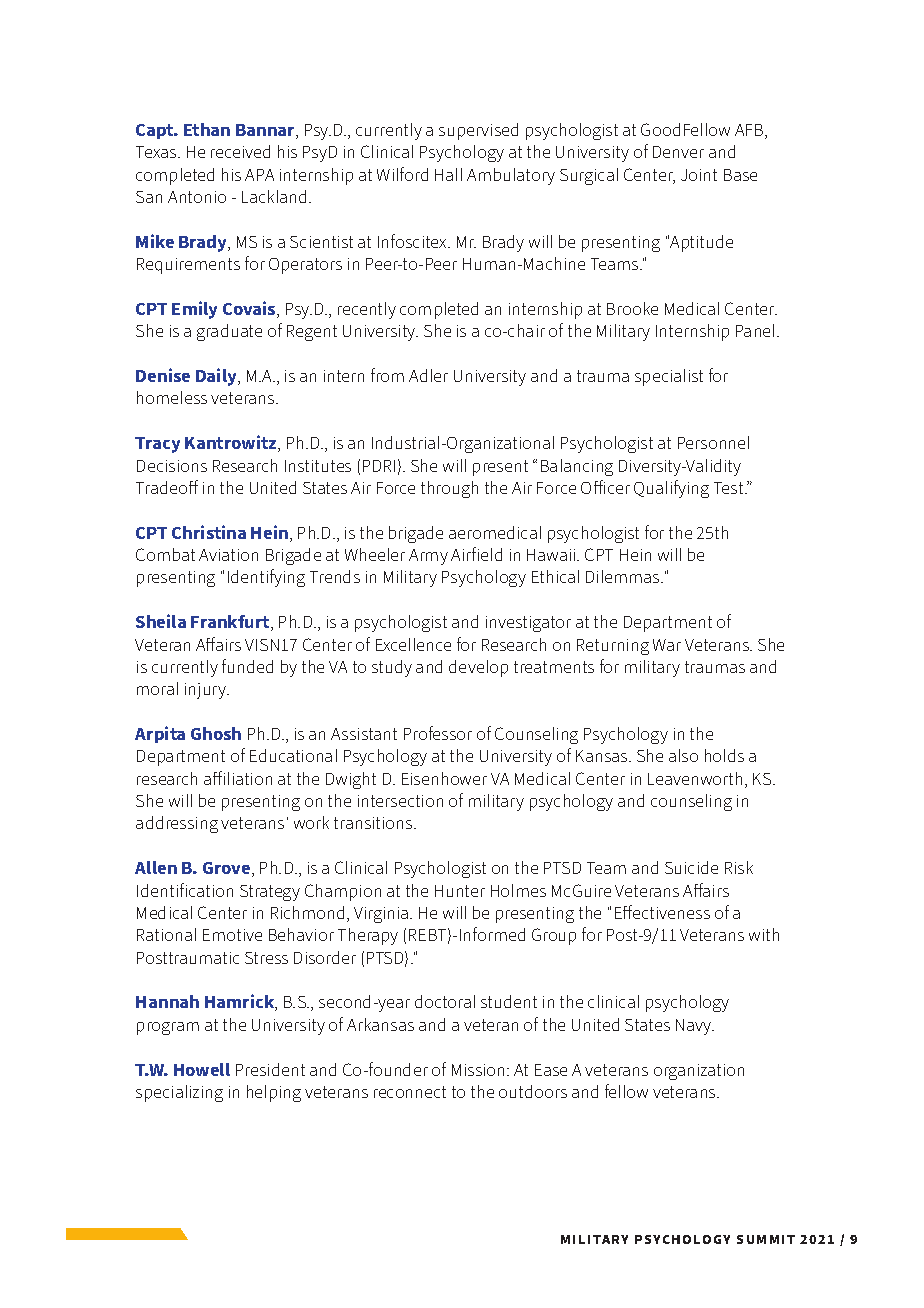 The image size is (924, 1308). I want to click on War, so click(667, 645).
